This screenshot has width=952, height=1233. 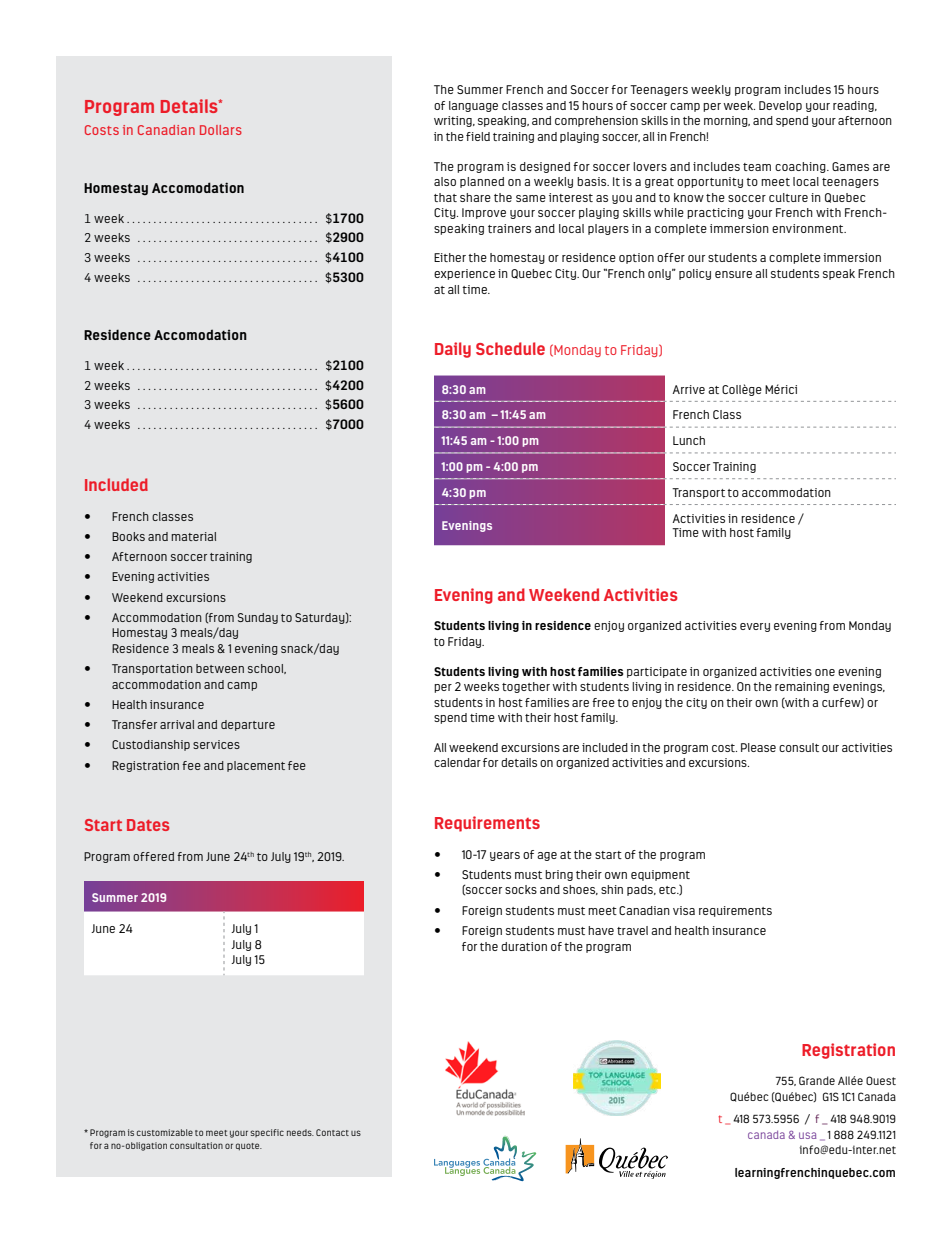 What do you see at coordinates (755, 627) in the screenshot?
I see `every` at bounding box center [755, 627].
